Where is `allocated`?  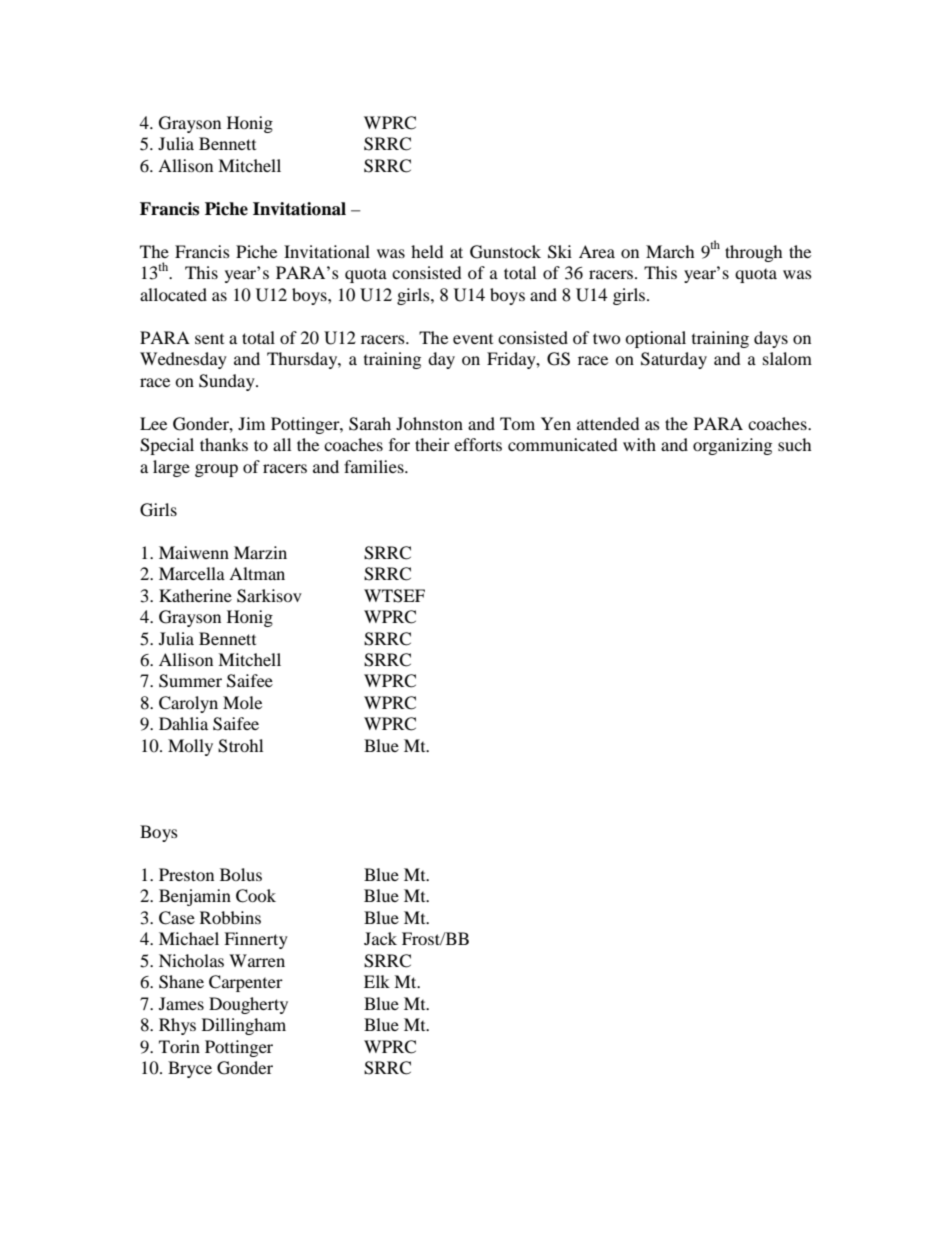
allocated is located at coordinates (173, 294).
